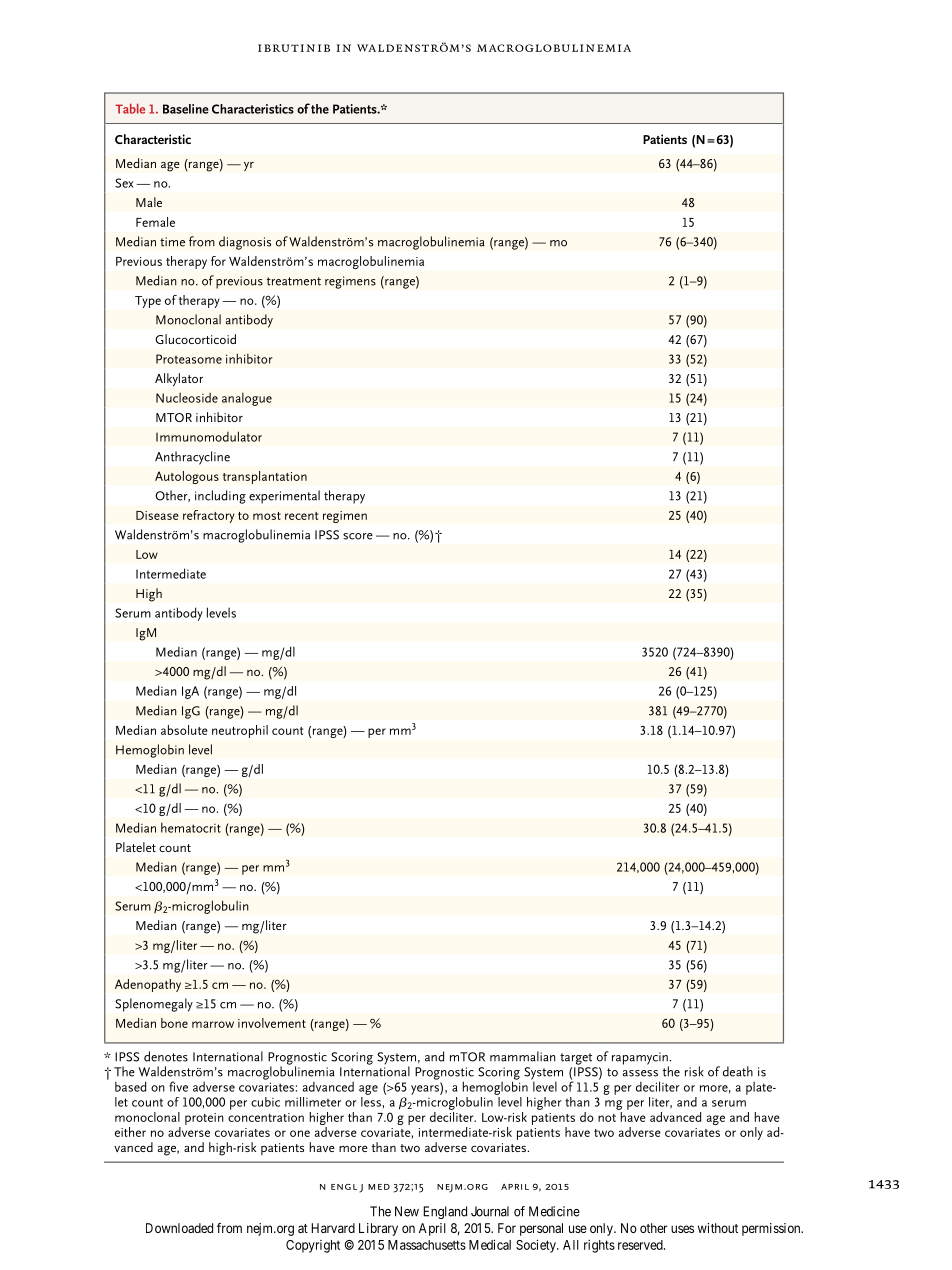 The image size is (952, 1270). What do you see at coordinates (407, 1211) in the image?
I see `New` at bounding box center [407, 1211].
